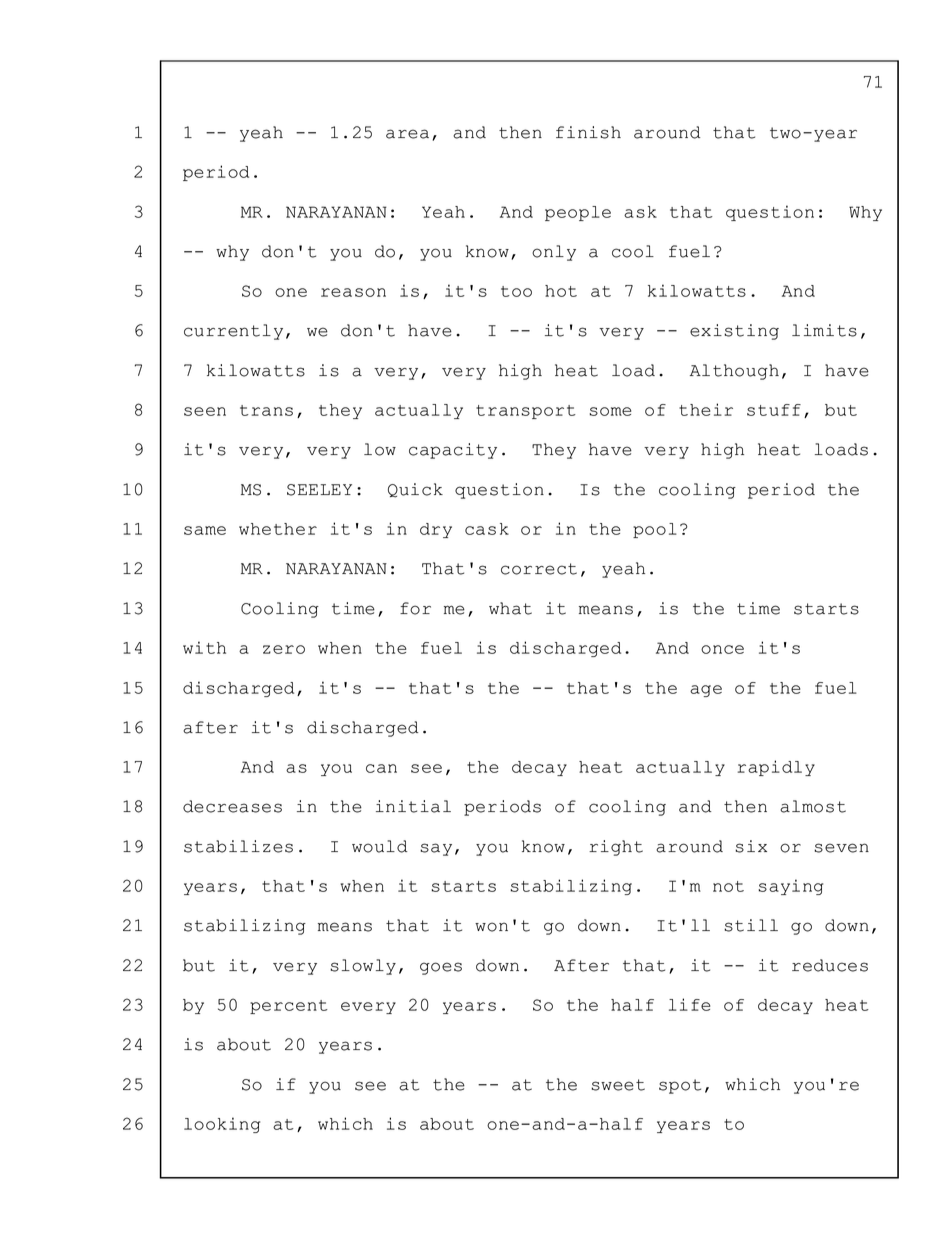 This screenshot has width=952, height=1233. What do you see at coordinates (722, 649) in the screenshot?
I see `once` at bounding box center [722, 649].
